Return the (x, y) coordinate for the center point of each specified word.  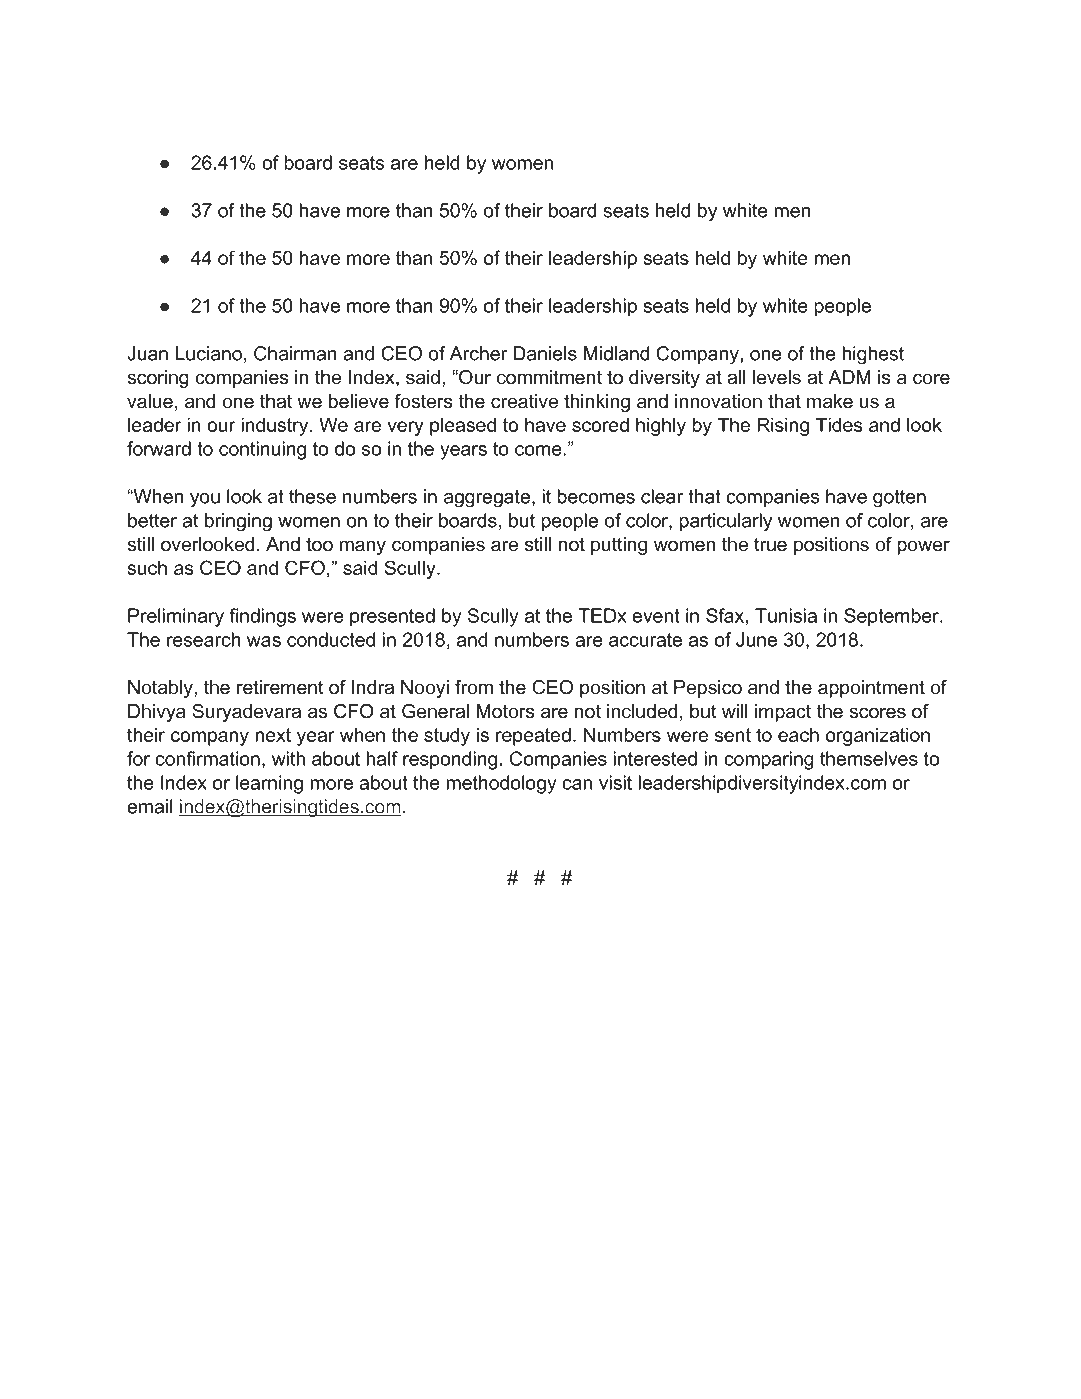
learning (269, 784)
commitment (549, 377)
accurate (645, 640)
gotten (899, 499)
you (205, 500)
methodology (501, 784)
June (756, 639)
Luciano (209, 353)
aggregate (488, 499)
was (264, 641)
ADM (849, 377)
